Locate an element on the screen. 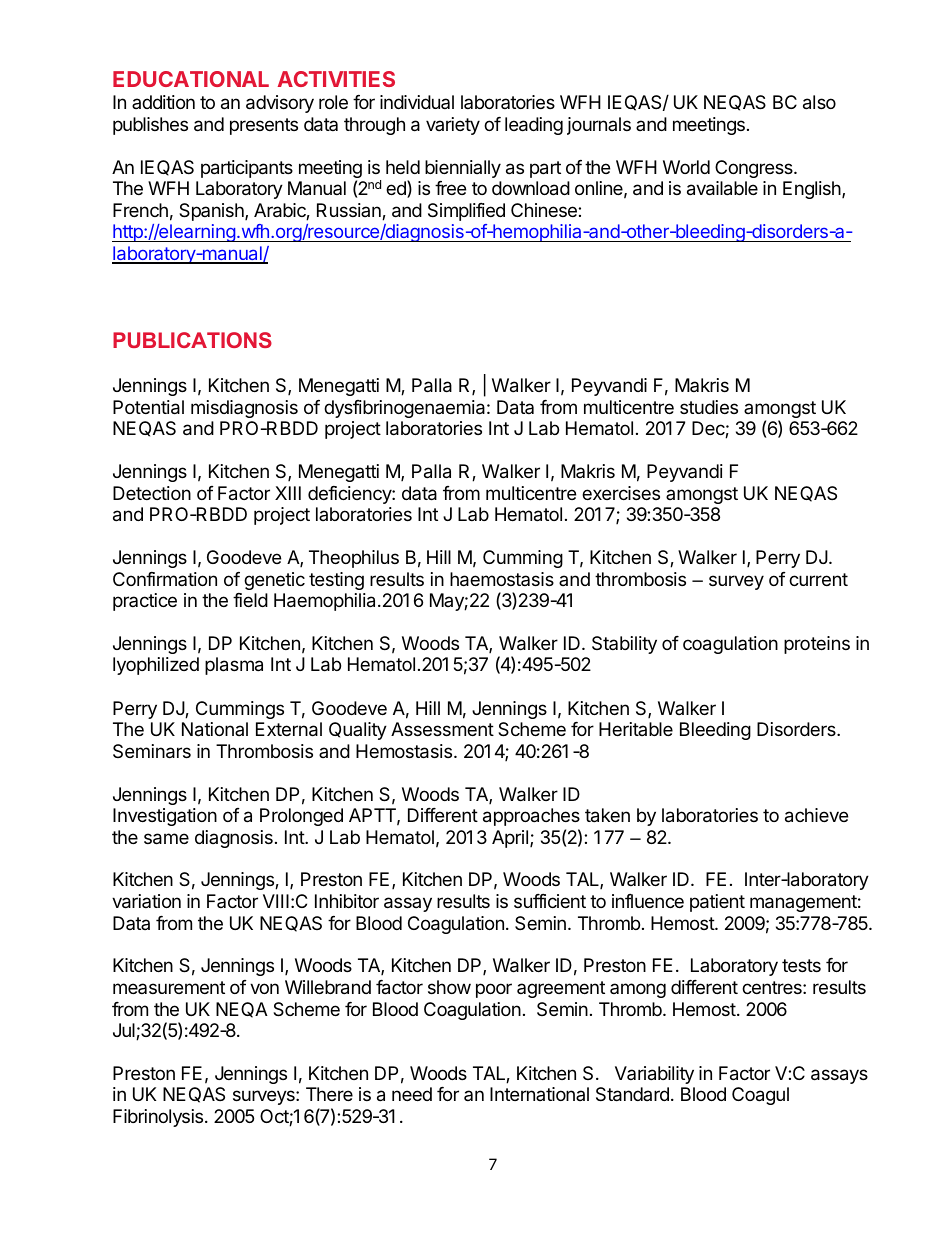  testing is located at coordinates (336, 581).
